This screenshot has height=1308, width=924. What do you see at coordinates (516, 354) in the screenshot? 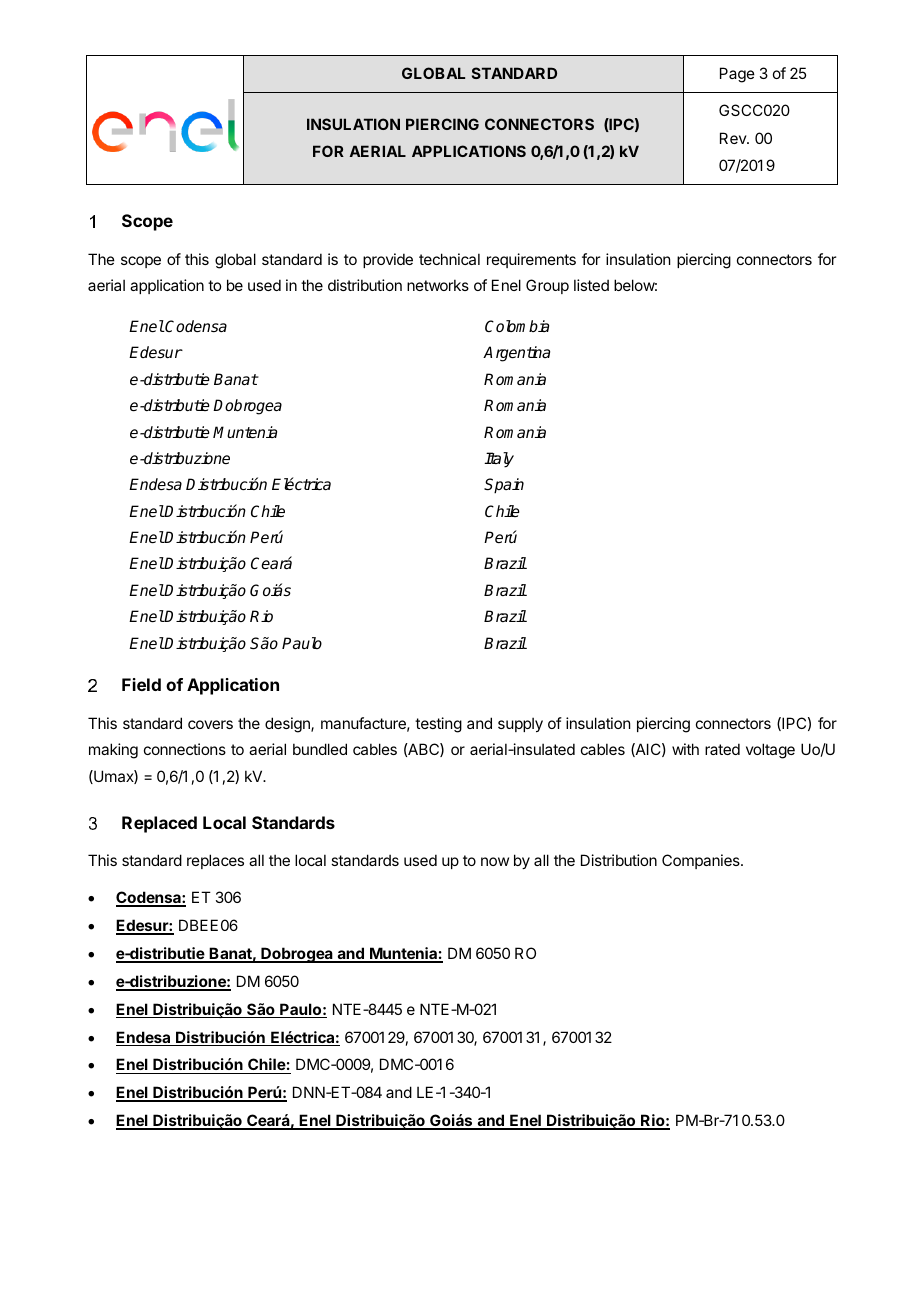
I see `Argentina` at bounding box center [516, 354].
